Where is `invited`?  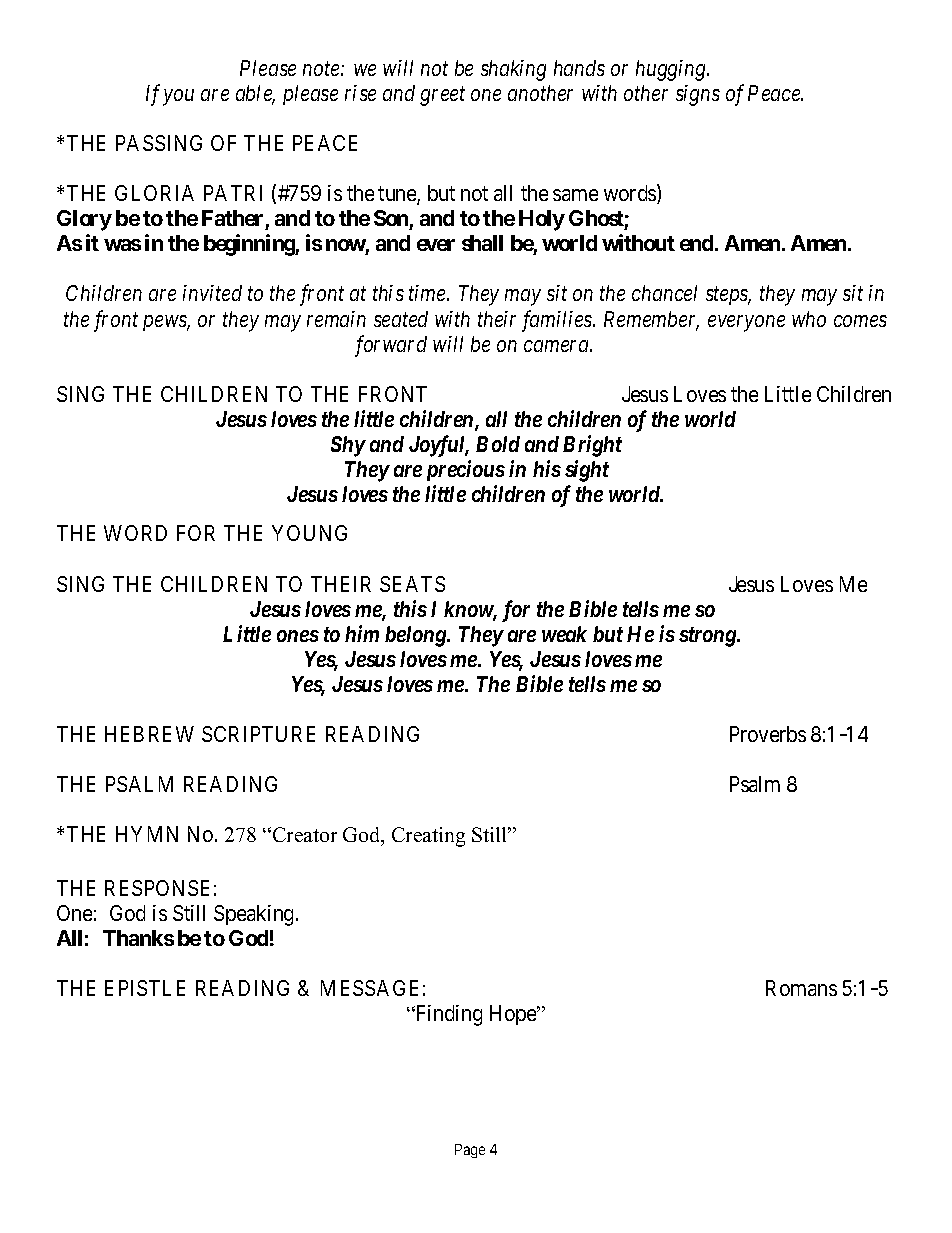 invited is located at coordinates (212, 293).
